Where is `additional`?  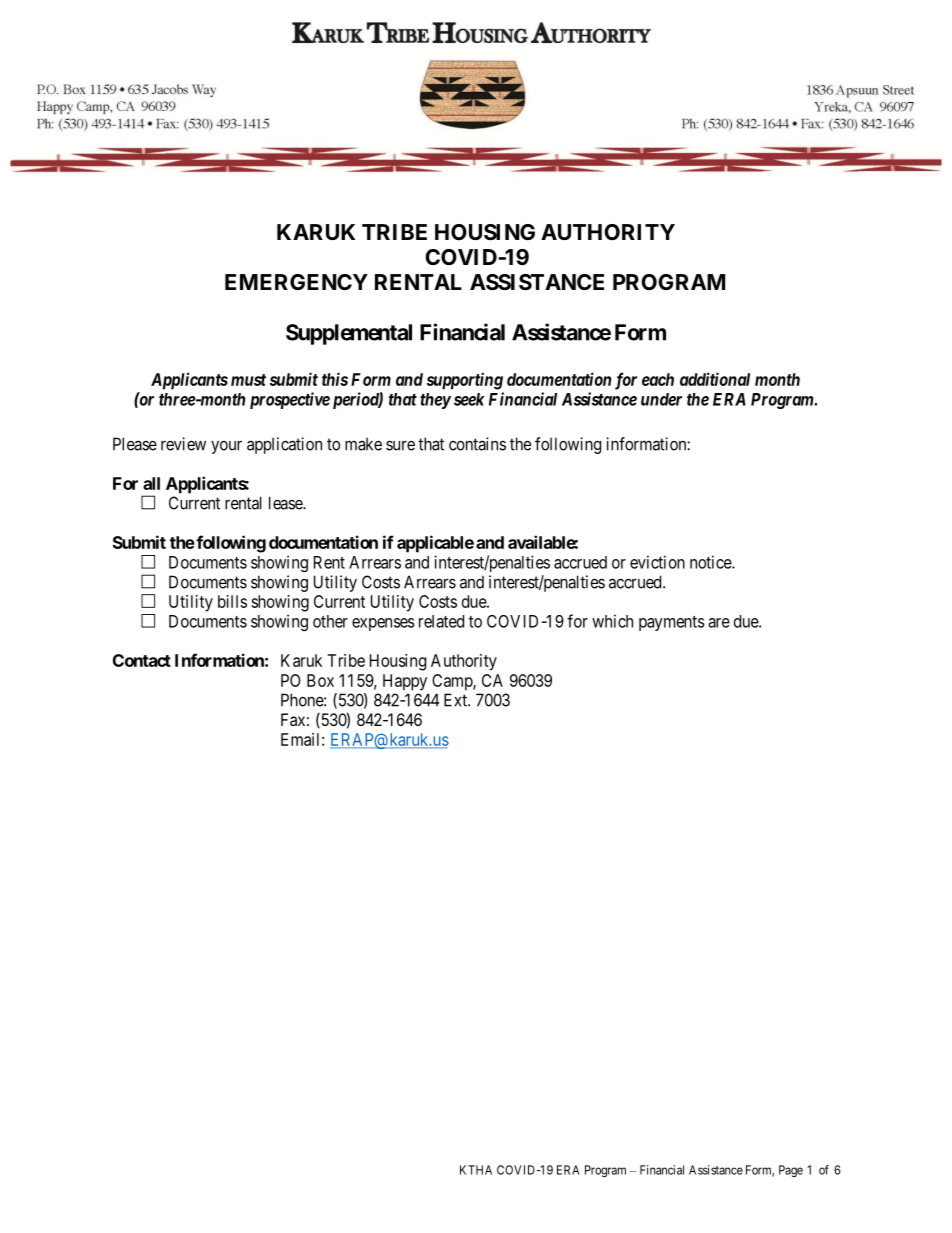 additional is located at coordinates (715, 379).
